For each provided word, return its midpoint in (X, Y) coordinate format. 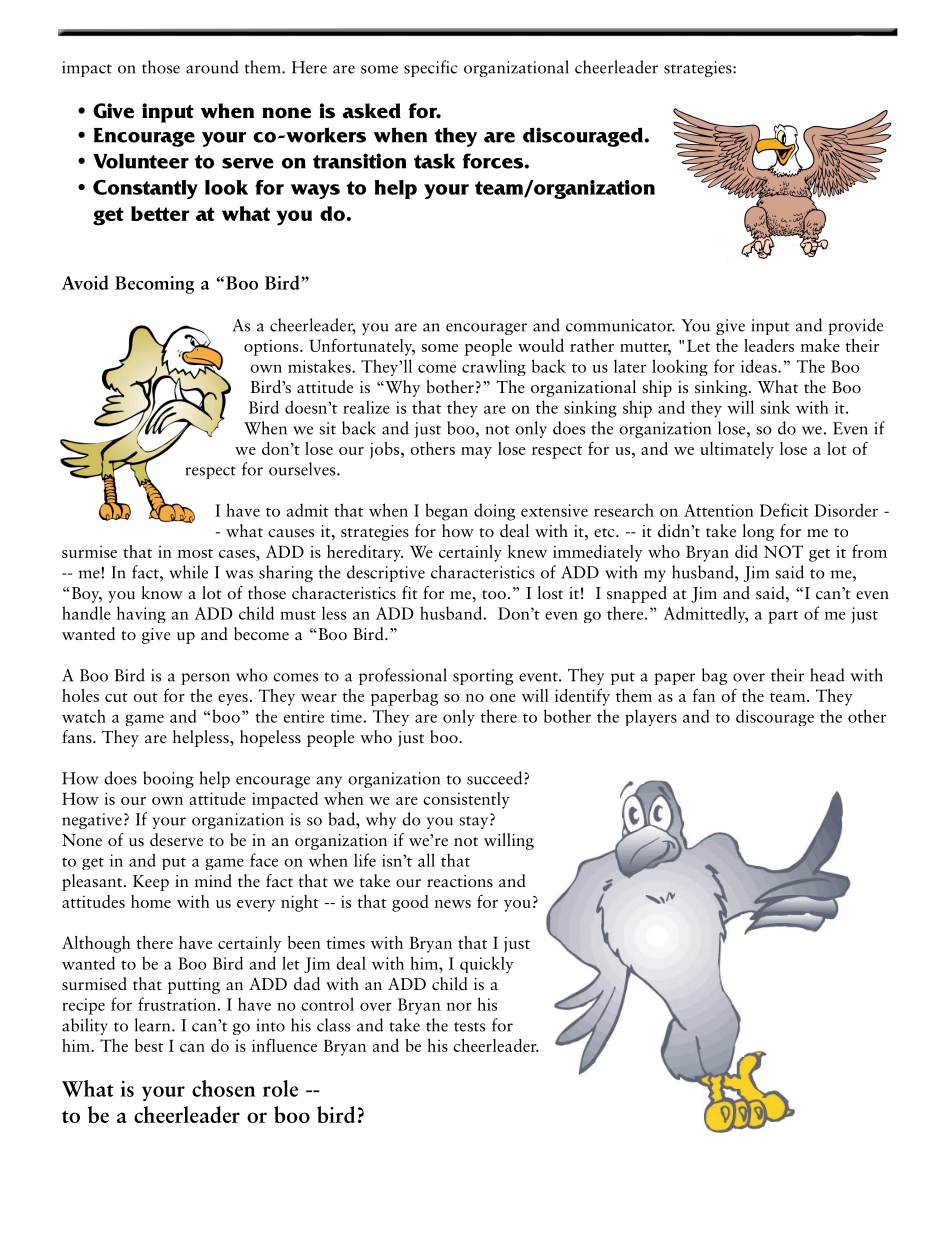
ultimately (737, 450)
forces (494, 161)
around (212, 67)
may (476, 453)
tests (469, 1027)
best (149, 1045)
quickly (487, 964)
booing (168, 779)
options (272, 347)
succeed (496, 778)
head (827, 675)
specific (430, 68)
